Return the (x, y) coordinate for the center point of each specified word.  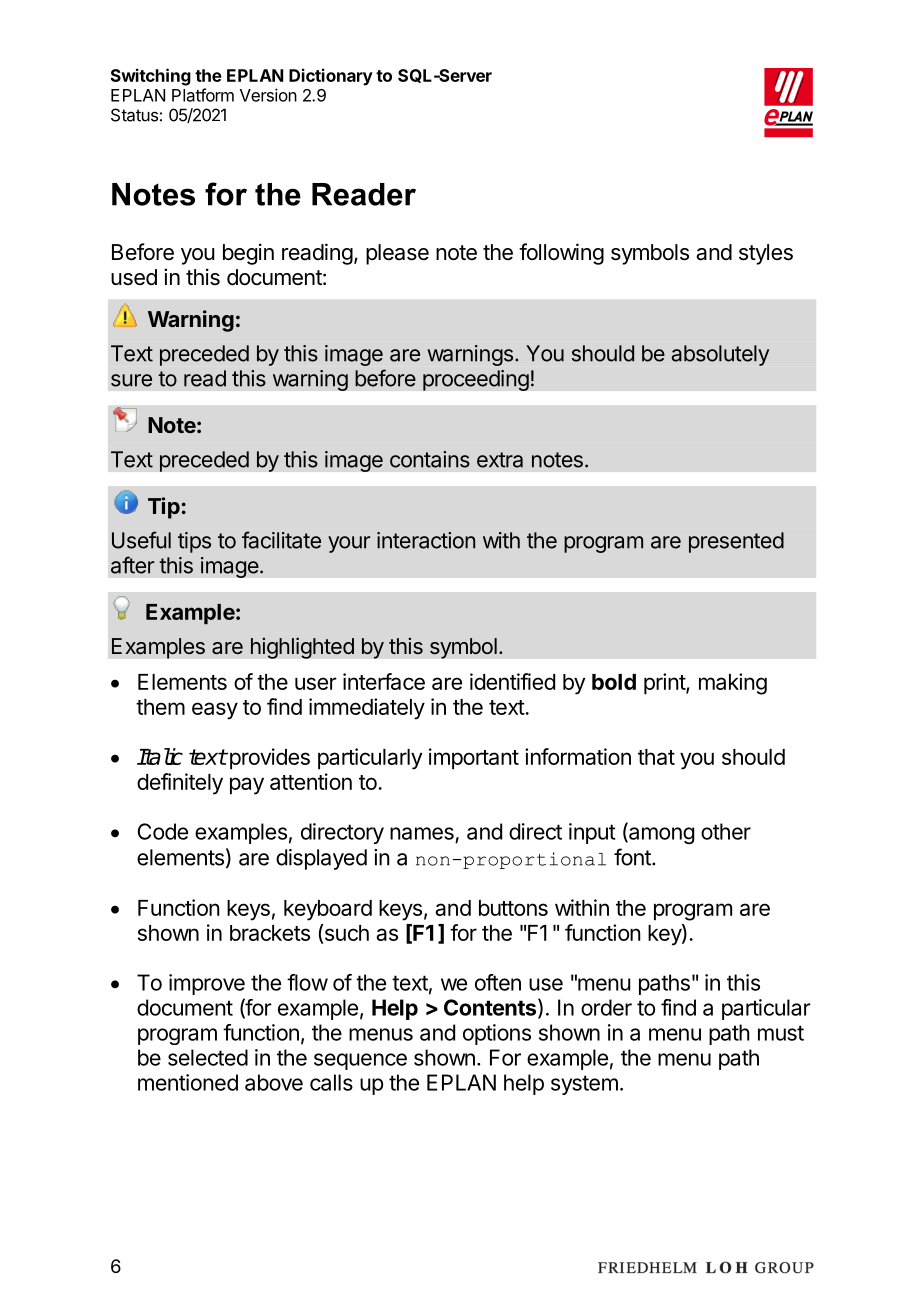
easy (215, 711)
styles (766, 254)
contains (430, 459)
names (422, 833)
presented (736, 542)
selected (208, 1057)
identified (512, 681)
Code (163, 831)
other (726, 831)
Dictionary (331, 77)
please (397, 254)
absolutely (720, 355)
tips (194, 542)
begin (248, 254)
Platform (203, 95)
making (733, 684)
